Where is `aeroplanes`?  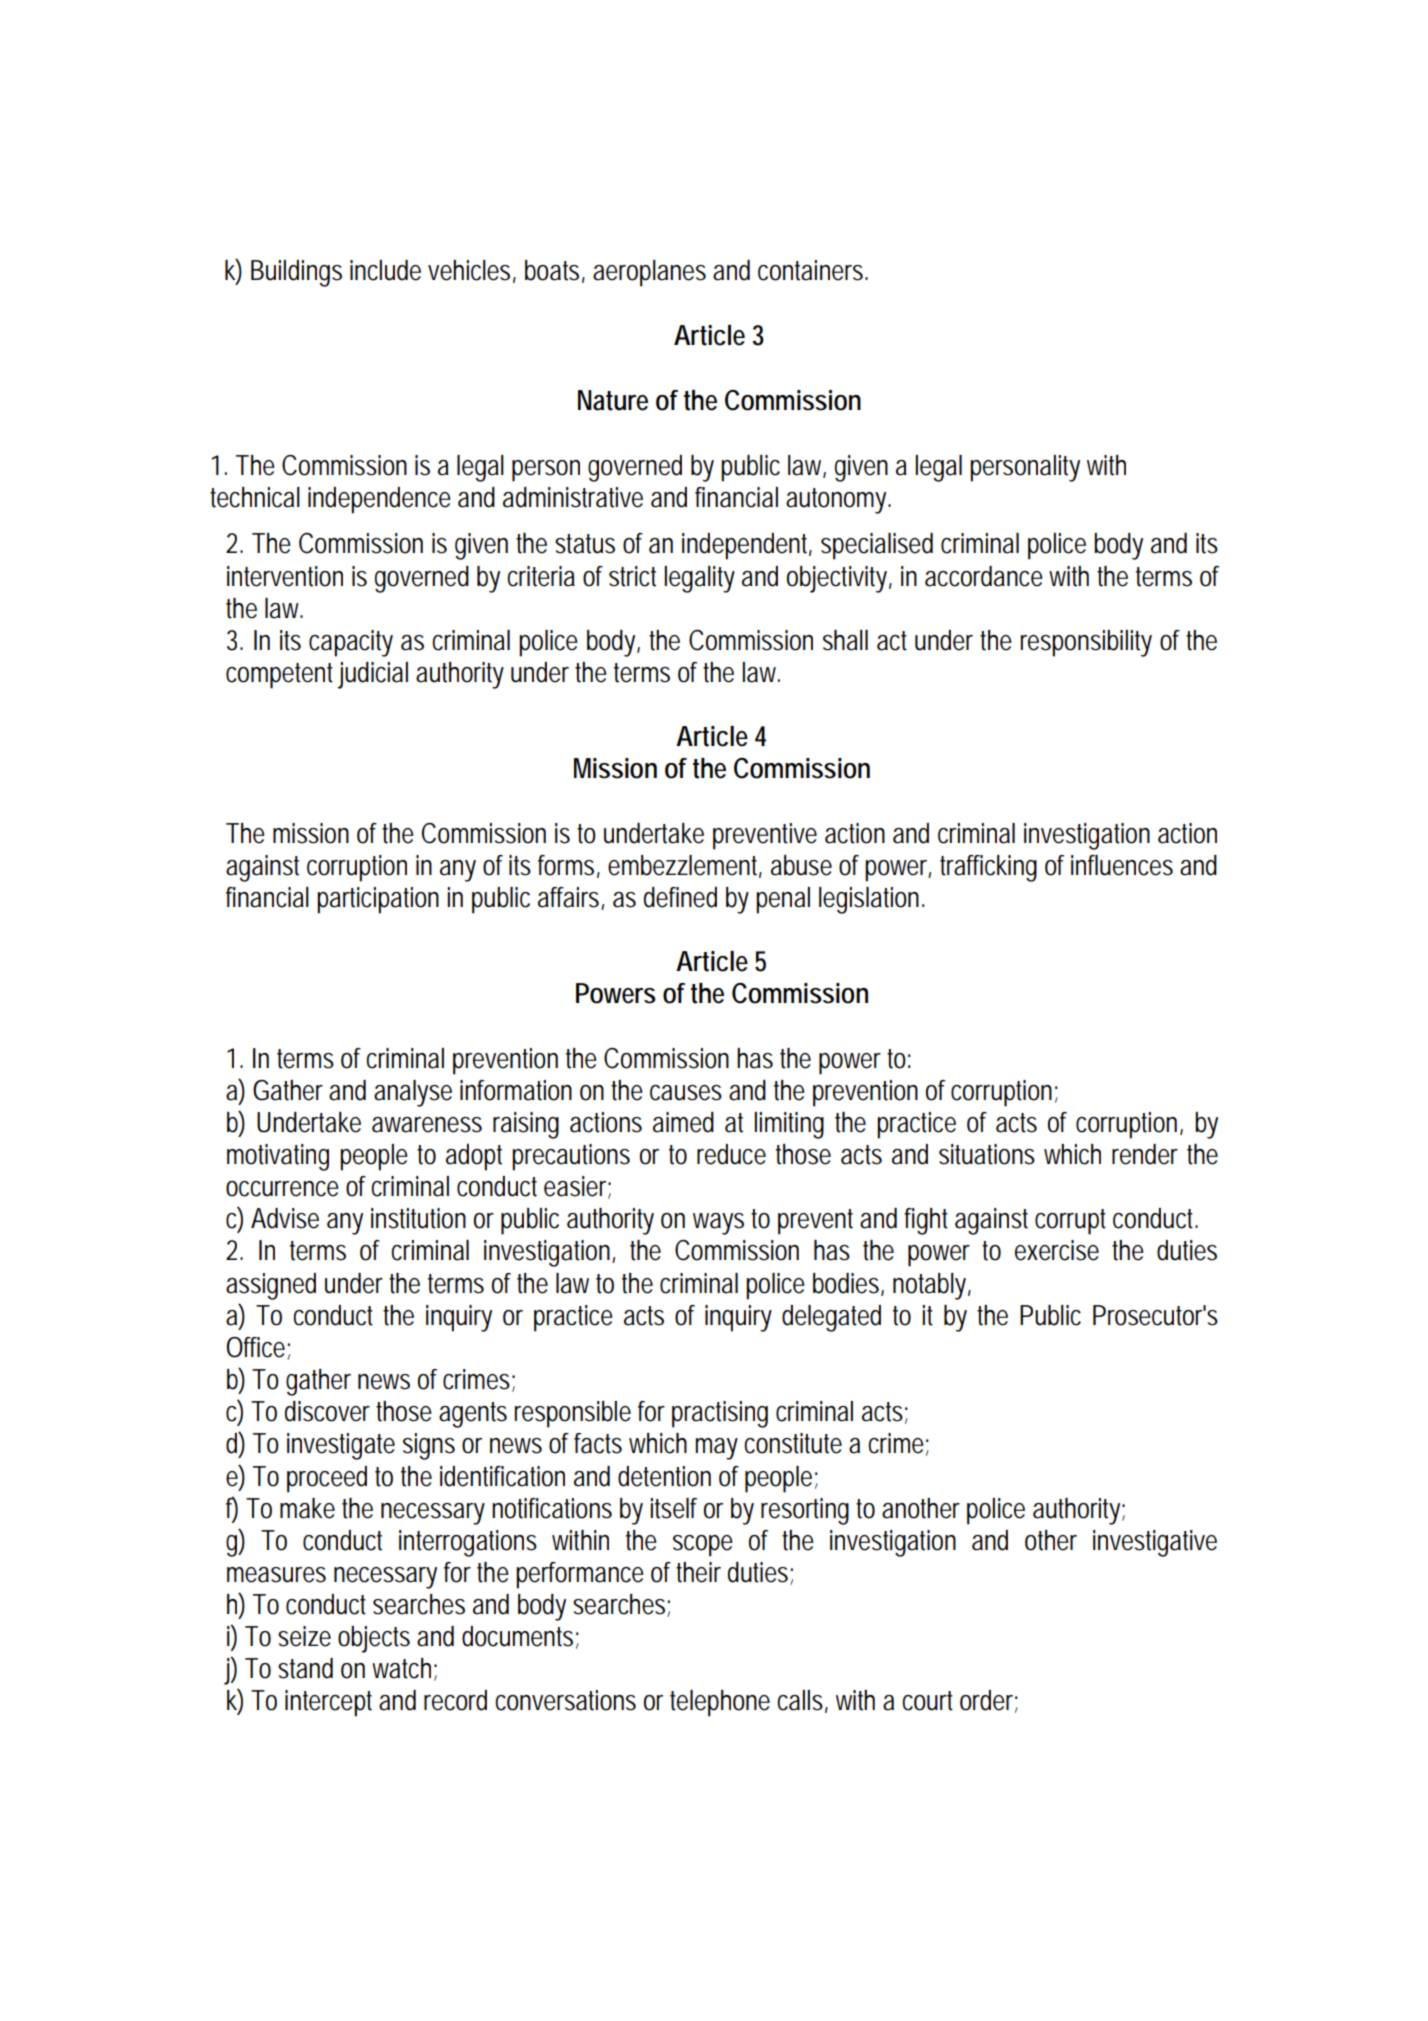 aeroplanes is located at coordinates (649, 273).
